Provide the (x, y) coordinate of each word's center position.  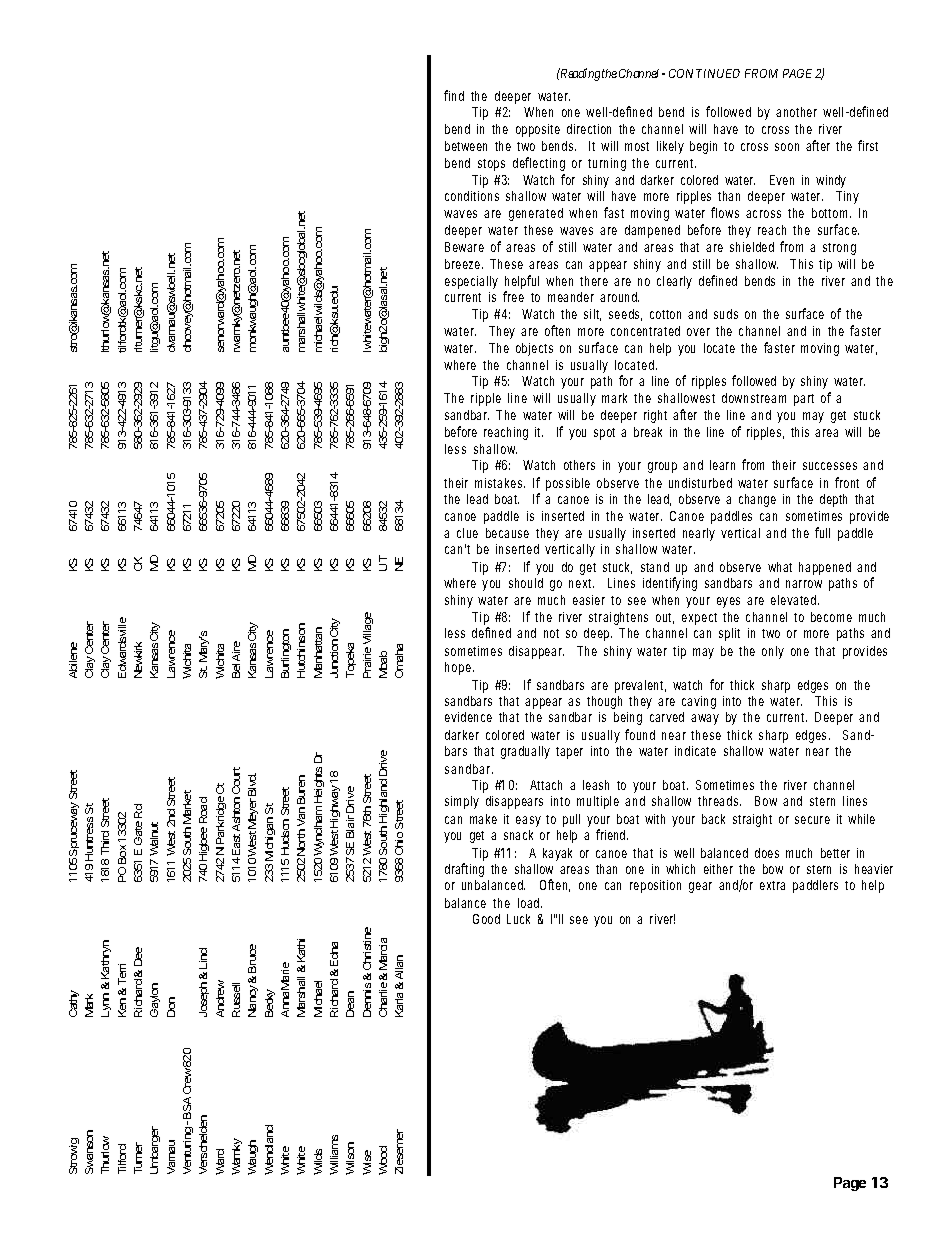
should (526, 583)
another (796, 112)
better (835, 853)
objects (534, 349)
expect (699, 619)
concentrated (645, 331)
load (528, 903)
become (831, 617)
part (804, 400)
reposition (655, 886)
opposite (538, 130)
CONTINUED (704, 73)
